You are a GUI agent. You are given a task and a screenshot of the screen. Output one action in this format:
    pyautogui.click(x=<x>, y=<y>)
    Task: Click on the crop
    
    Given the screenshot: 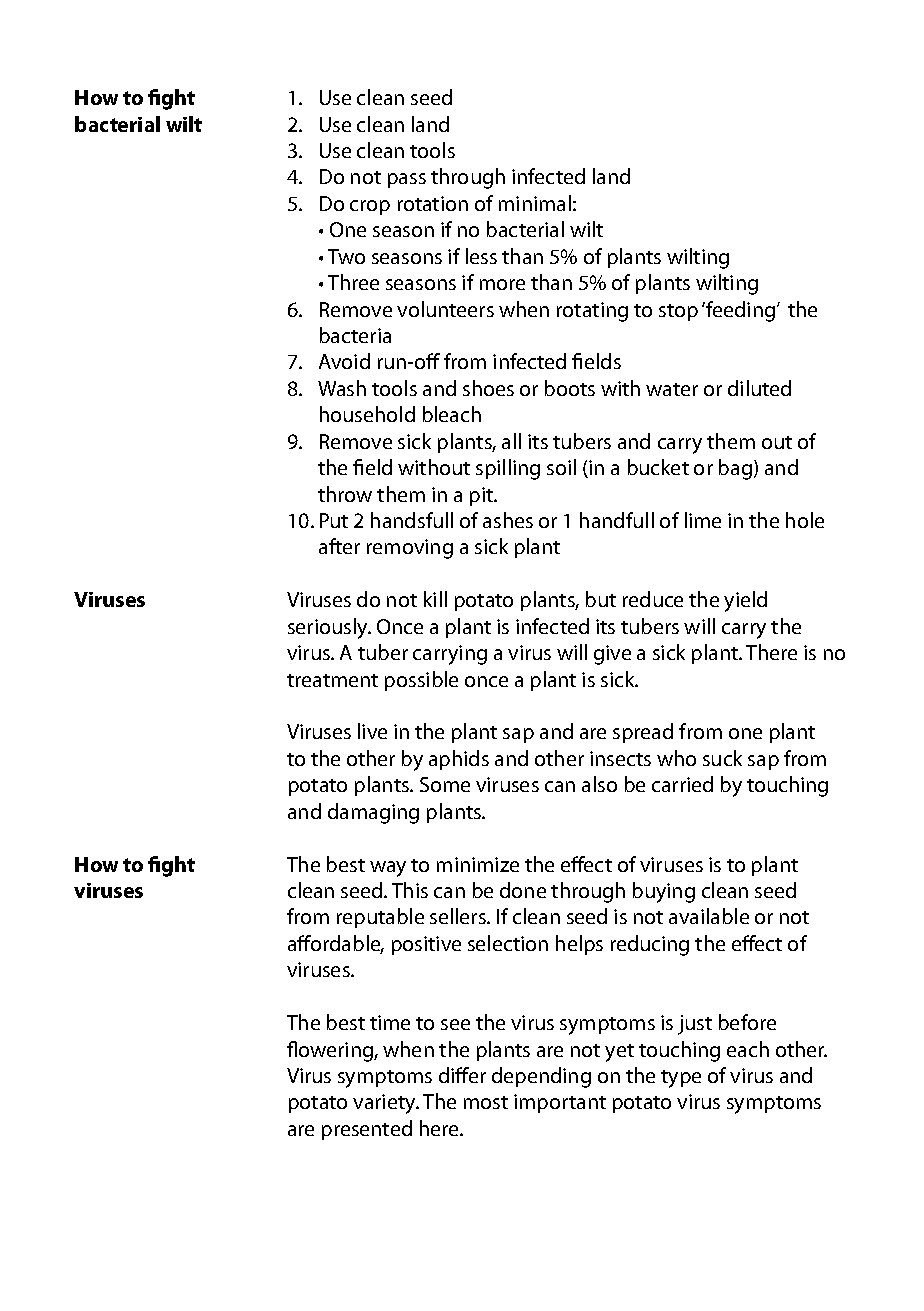 What is the action you would take?
    pyautogui.click(x=370, y=207)
